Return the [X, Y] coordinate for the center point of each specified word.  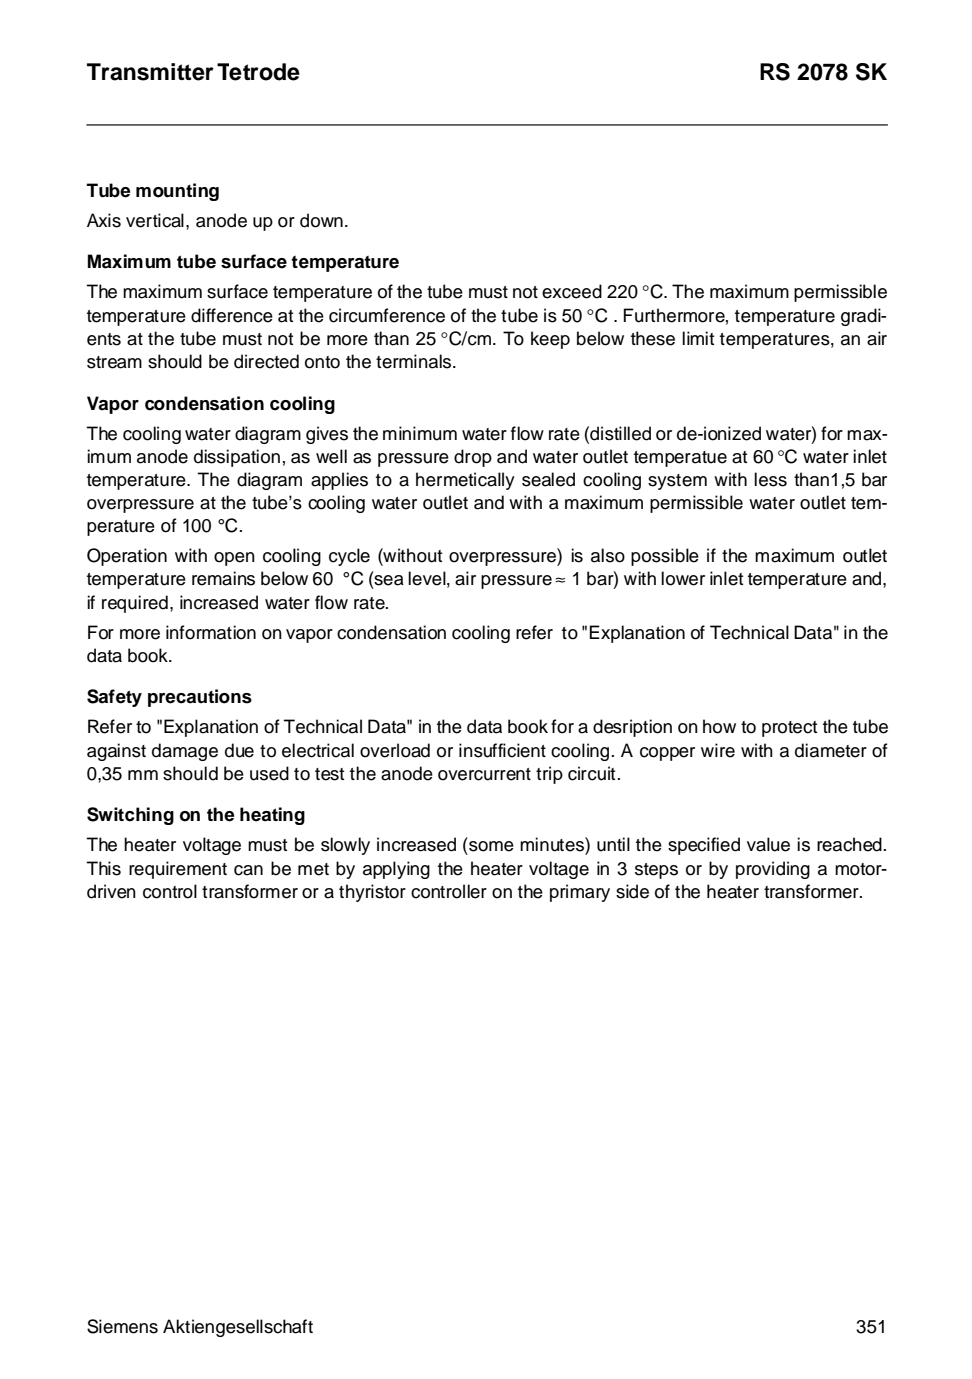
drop [473, 458]
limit [698, 338]
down [321, 220]
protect [789, 729]
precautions [200, 698]
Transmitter [150, 72]
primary [580, 893]
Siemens [122, 1326]
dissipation [237, 458]
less [770, 479]
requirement [178, 870]
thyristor [372, 893]
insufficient [502, 750]
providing [773, 870]
